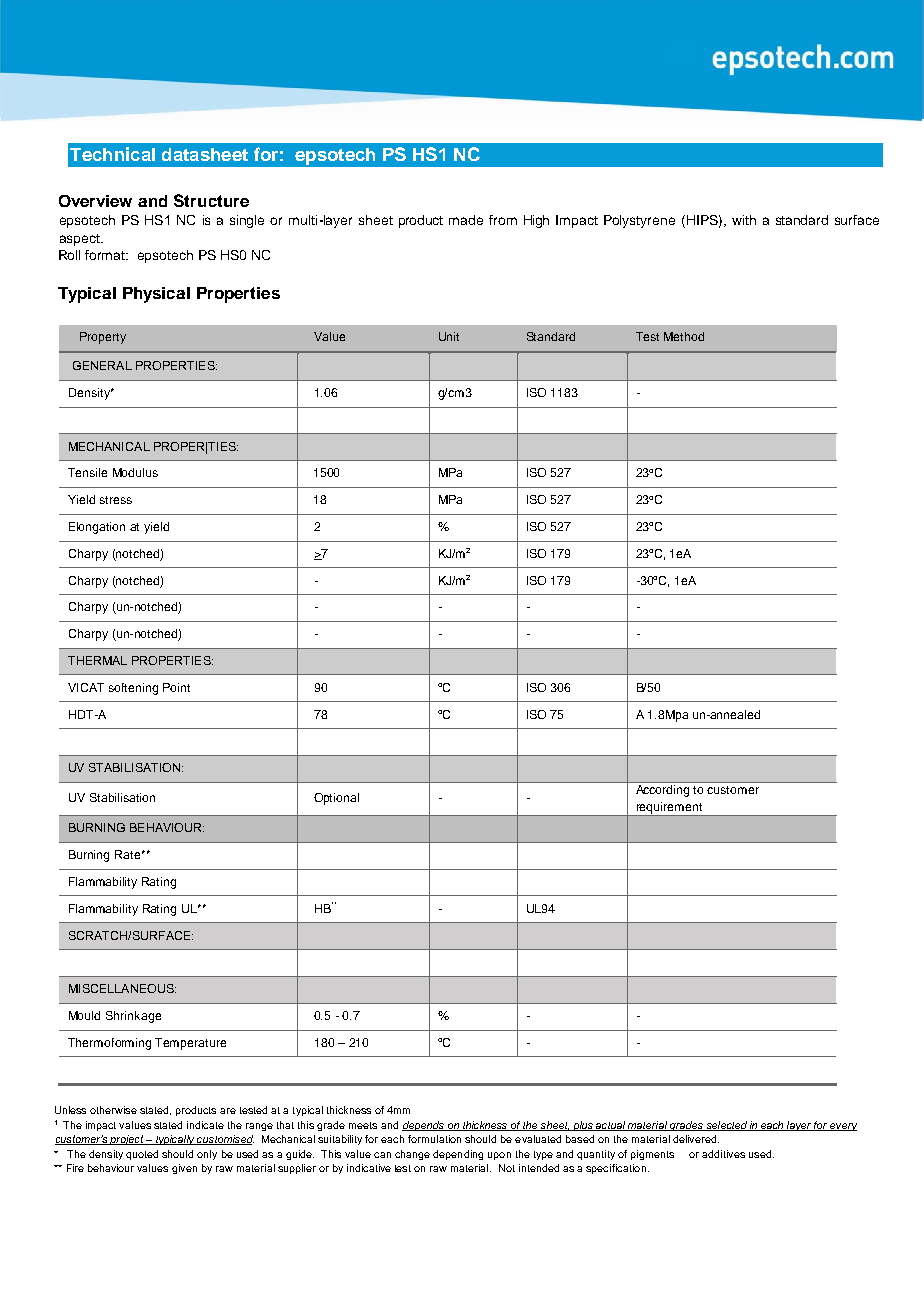 The image size is (924, 1308). I want to click on Method, so click(684, 336).
